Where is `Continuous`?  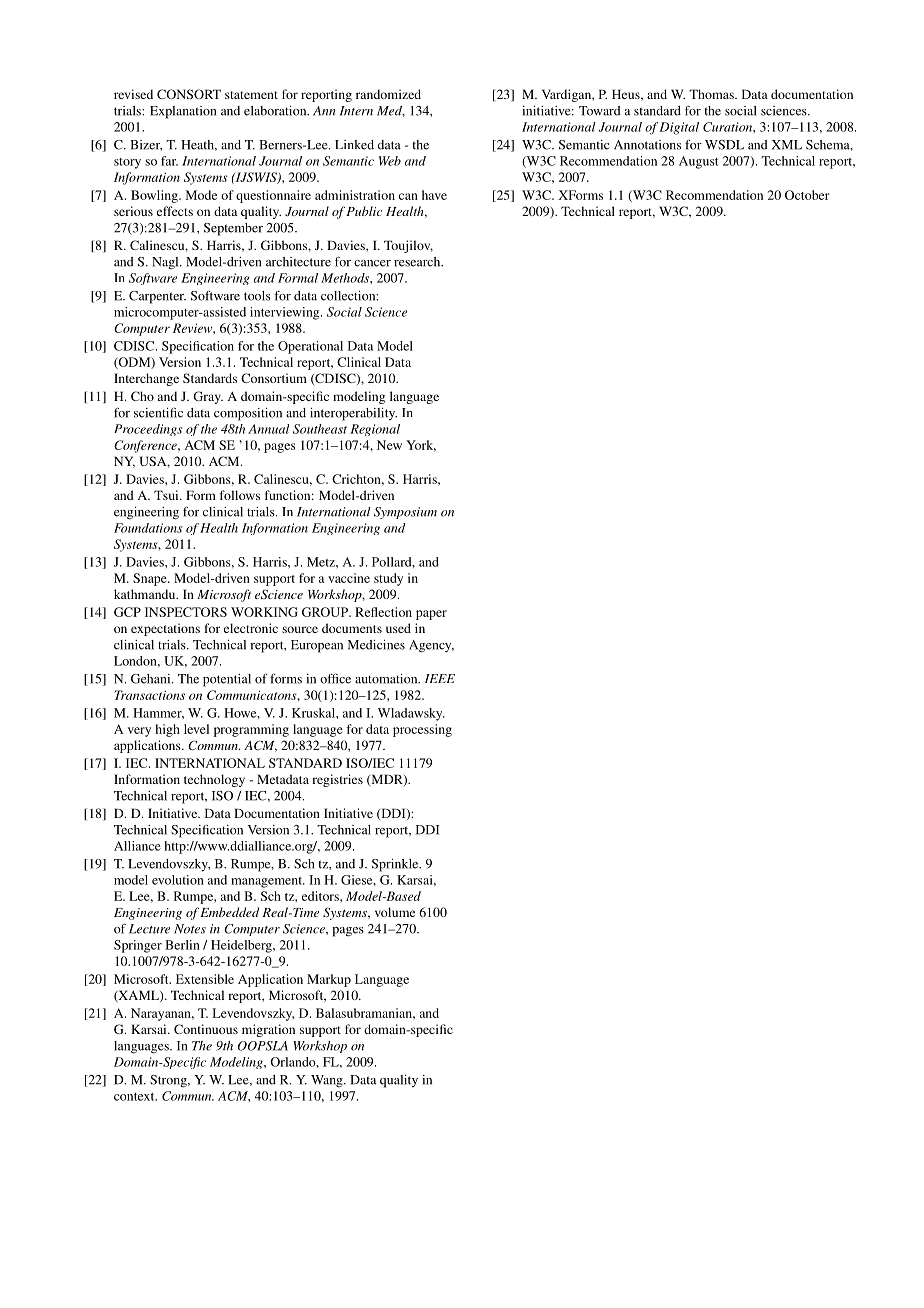
Continuous is located at coordinates (206, 1029).
